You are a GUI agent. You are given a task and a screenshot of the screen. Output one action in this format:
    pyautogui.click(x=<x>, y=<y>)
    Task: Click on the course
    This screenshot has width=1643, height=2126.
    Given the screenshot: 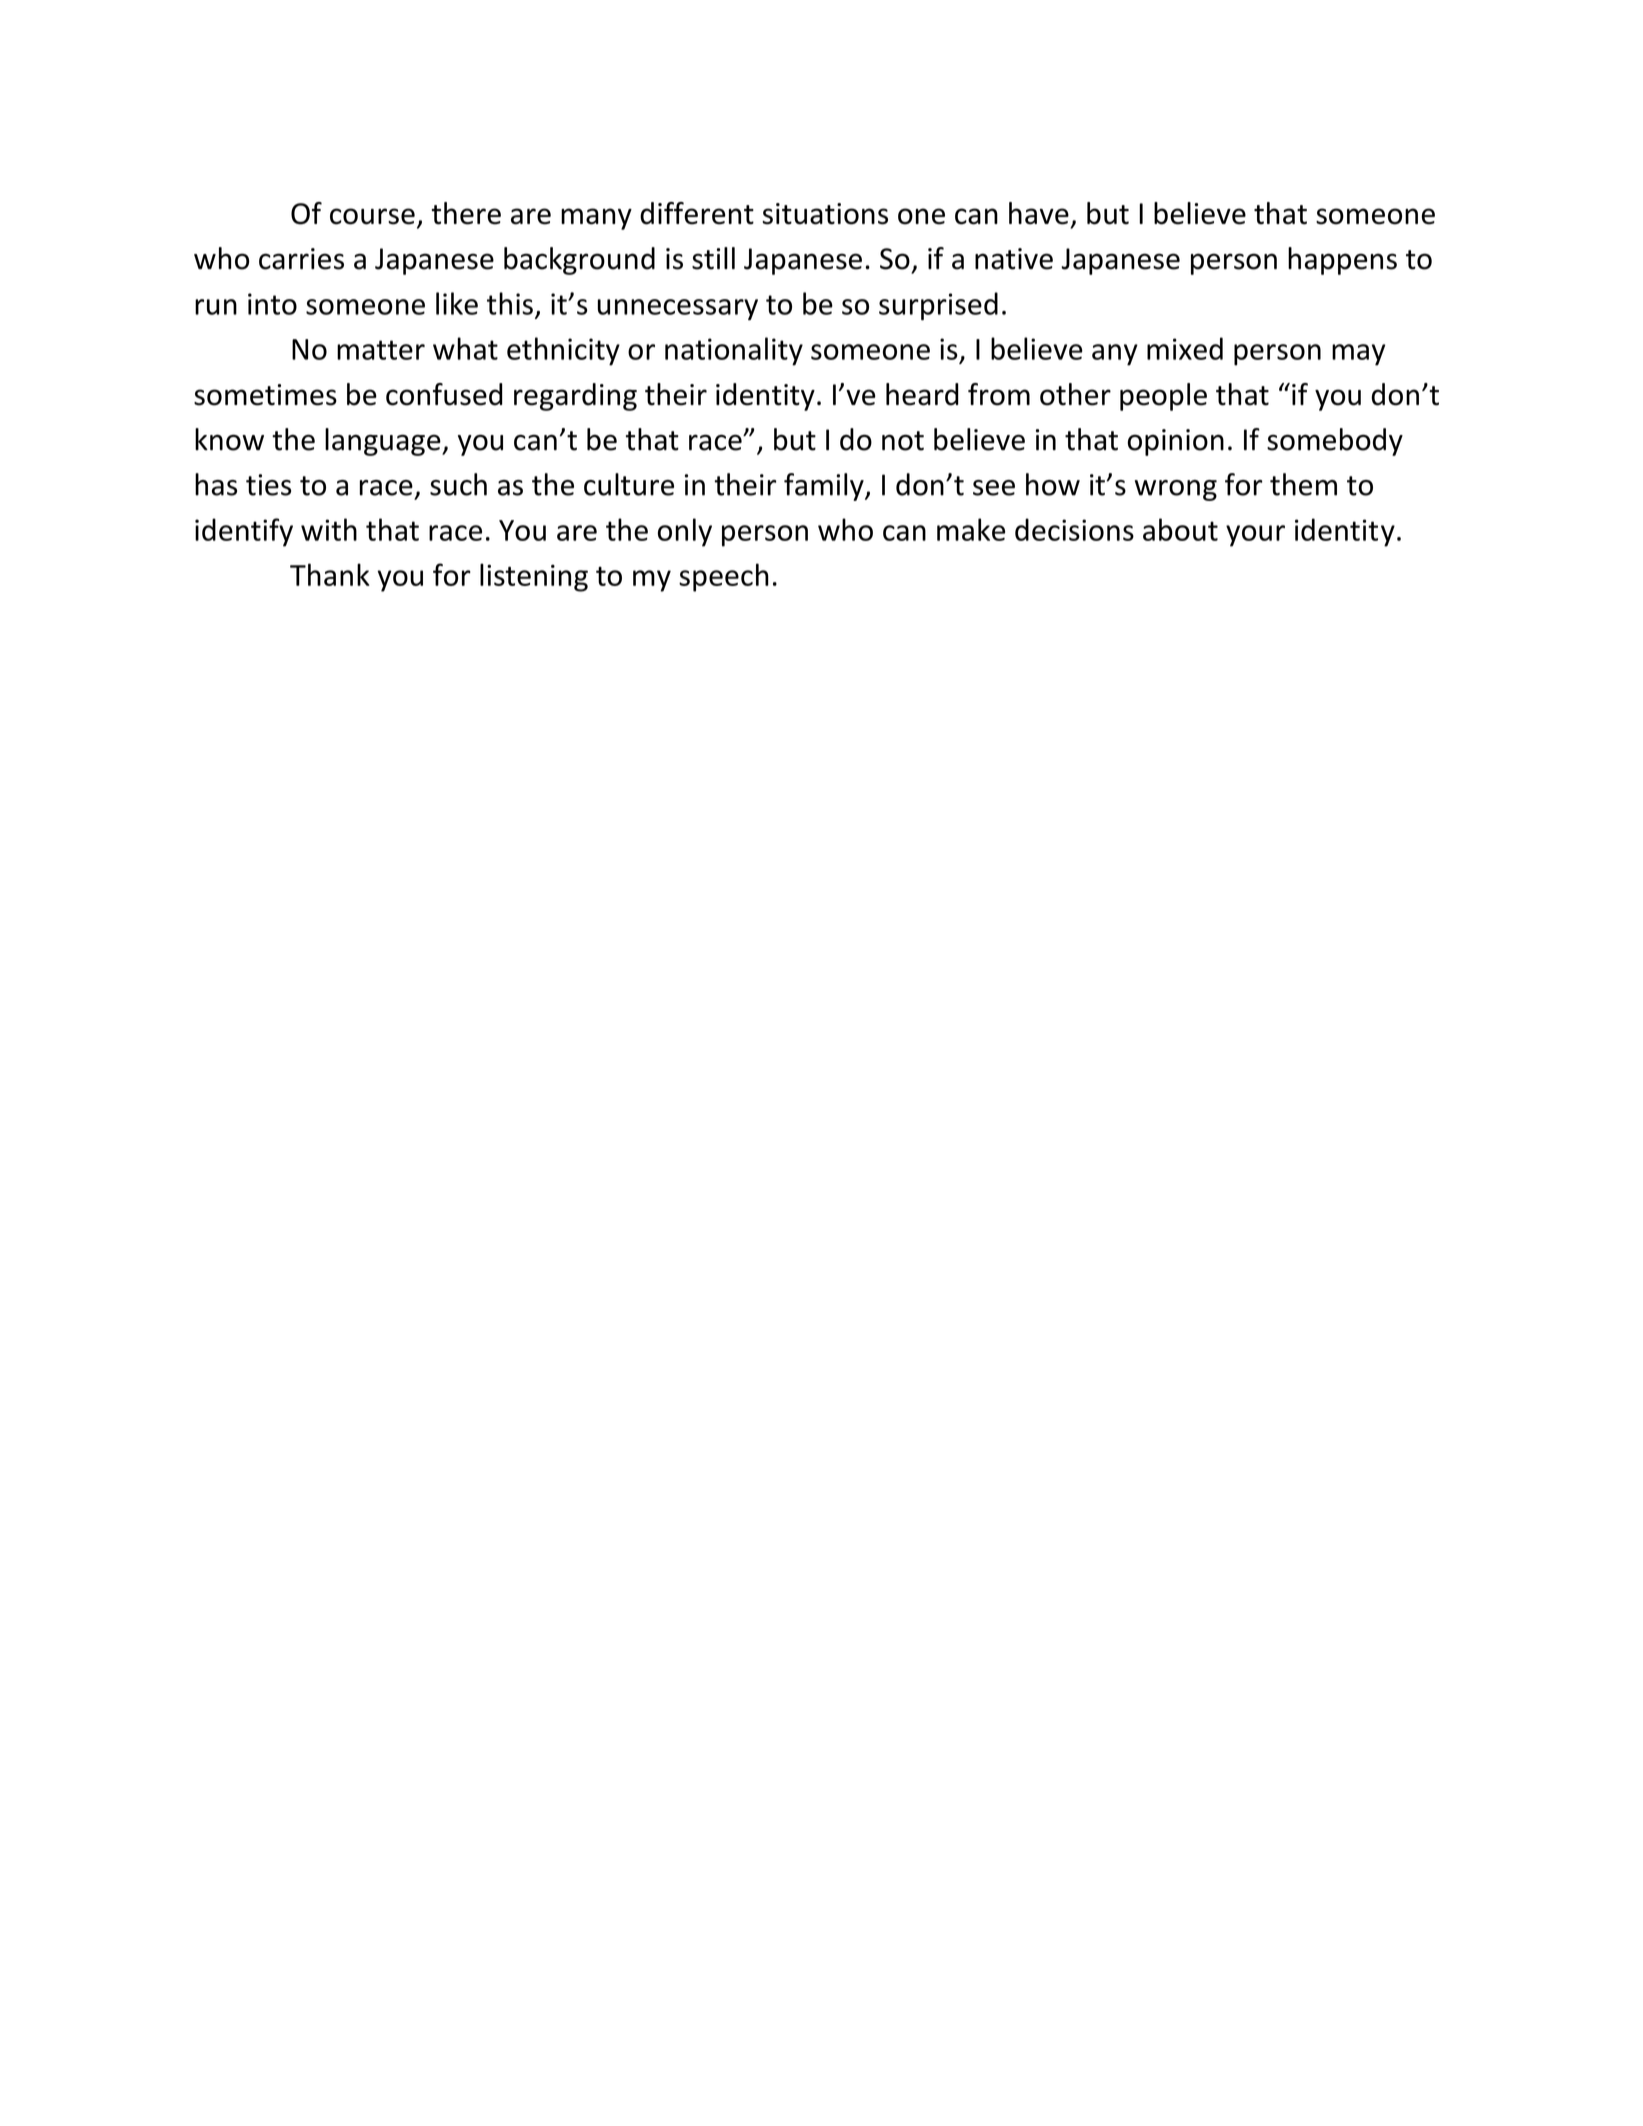 What is the action you would take?
    pyautogui.click(x=372, y=216)
